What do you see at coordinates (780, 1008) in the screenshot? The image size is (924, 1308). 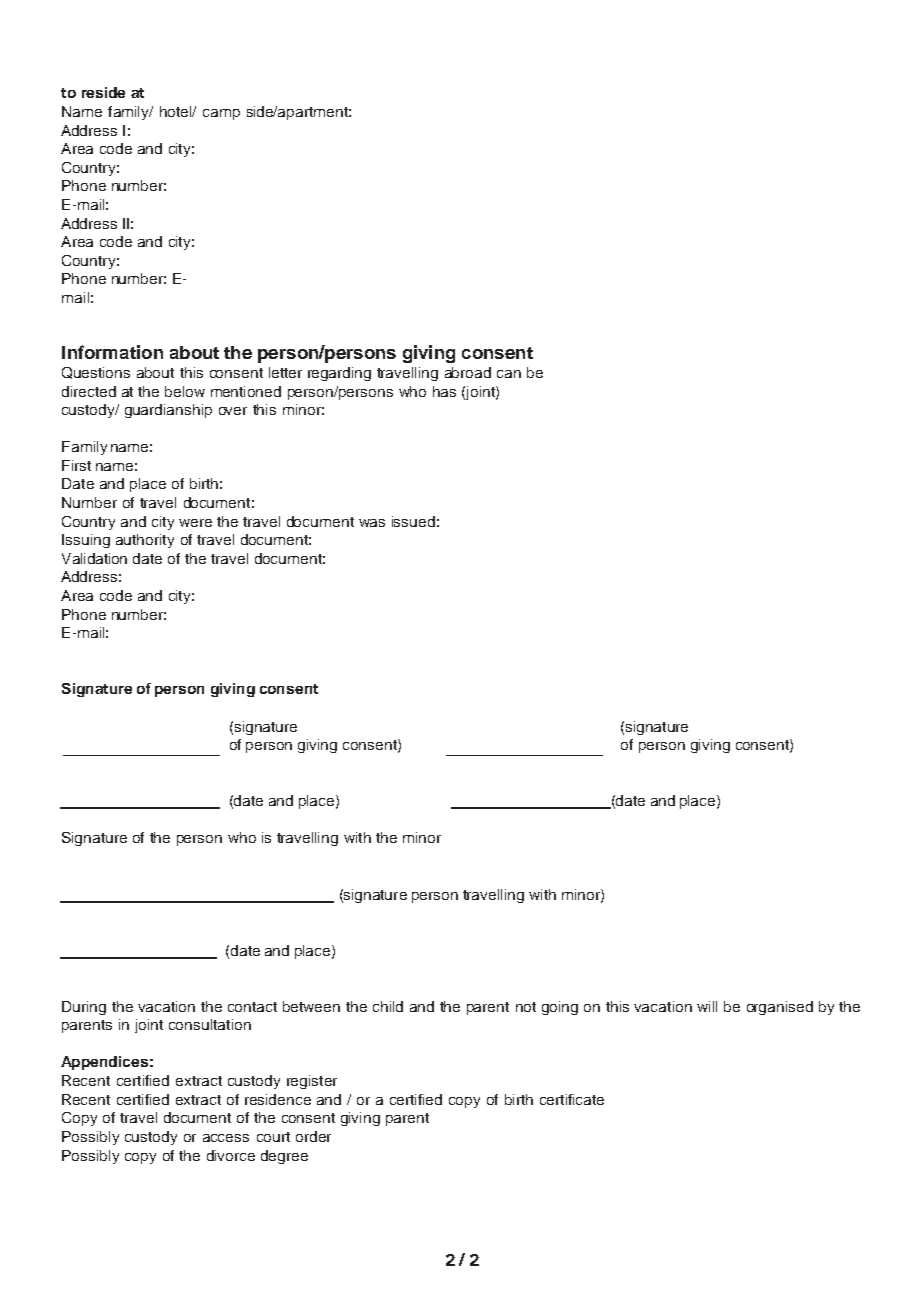 I see `organised` at bounding box center [780, 1008].
